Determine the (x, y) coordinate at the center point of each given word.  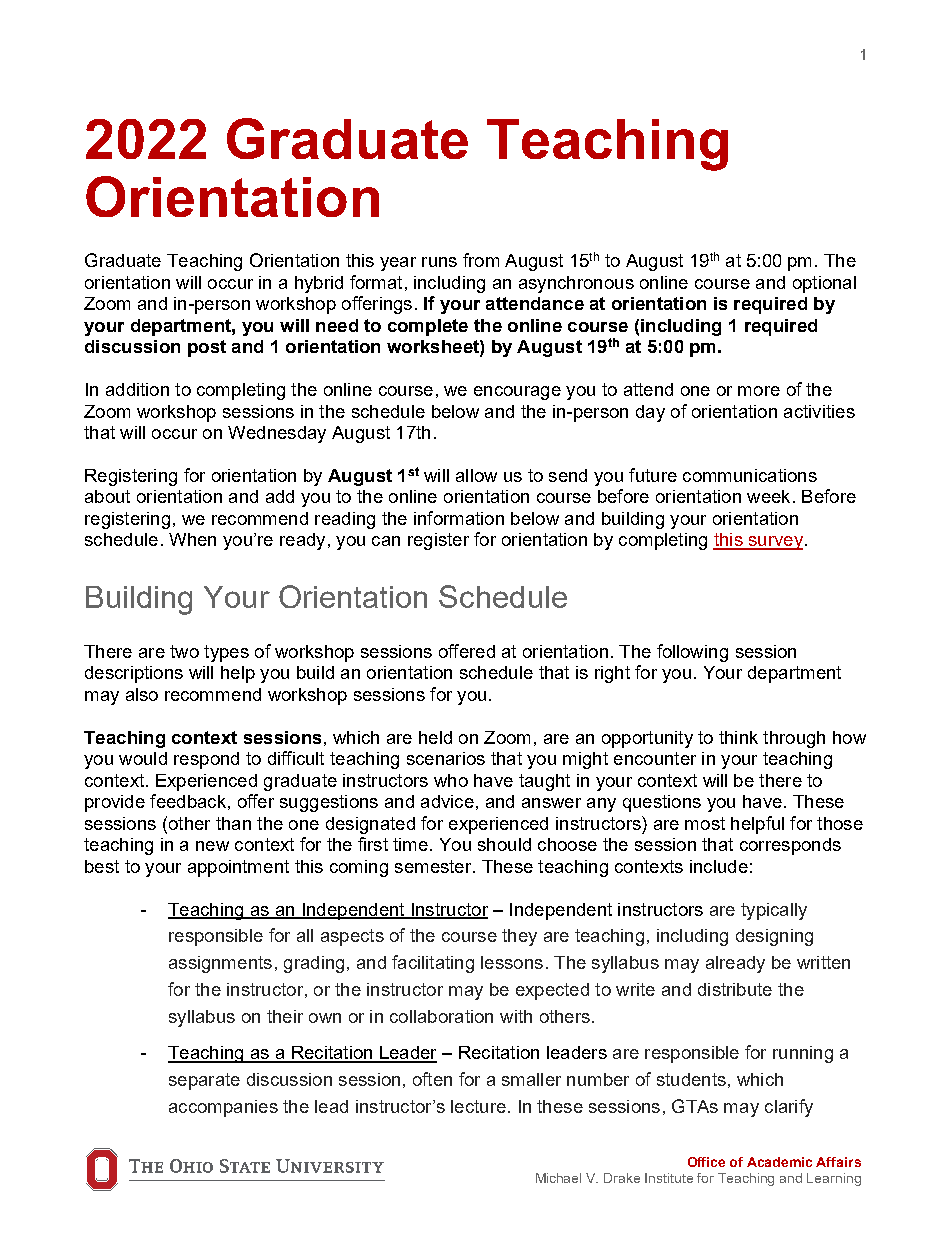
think (738, 737)
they (519, 937)
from (481, 260)
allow (476, 475)
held (435, 737)
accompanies (223, 1108)
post (207, 348)
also (142, 694)
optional (824, 284)
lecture (478, 1106)
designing (774, 937)
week (768, 496)
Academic (779, 1162)
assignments (220, 964)
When (192, 539)
